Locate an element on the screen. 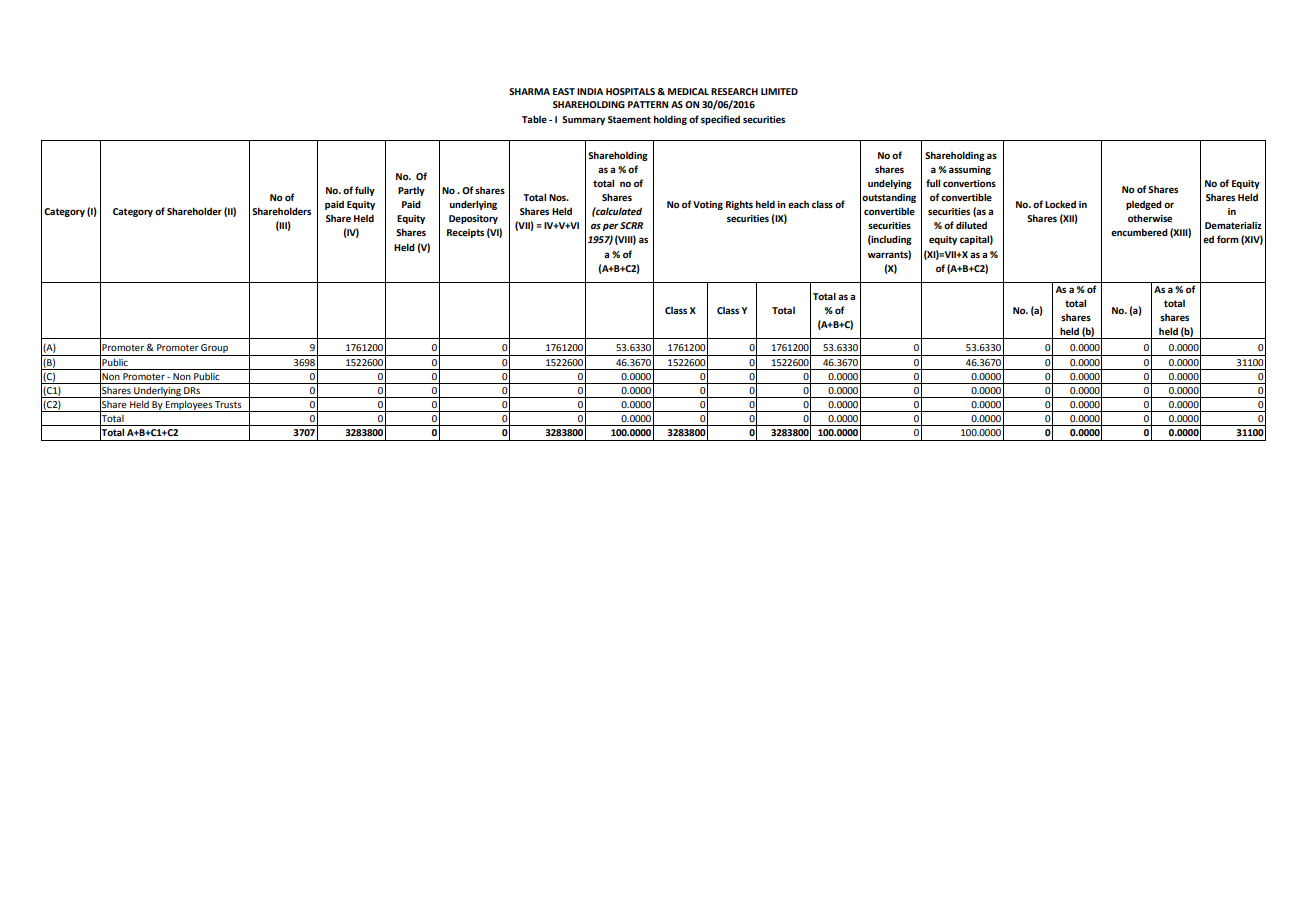  PATTERN is located at coordinates (648, 104).
